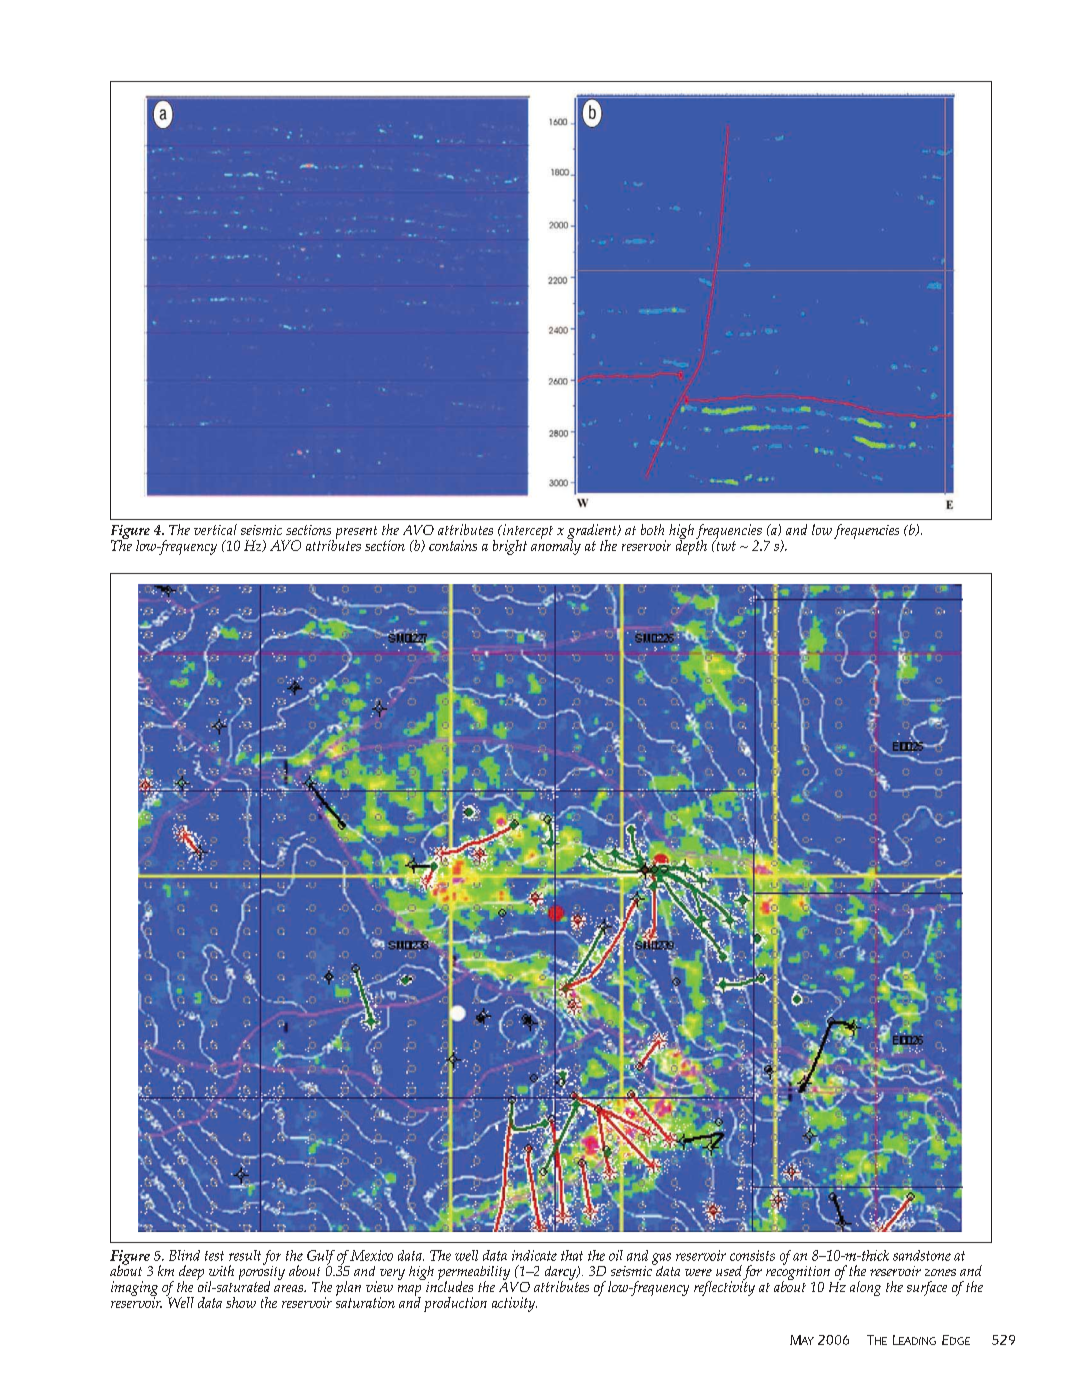 This screenshot has width=1070, height=1385. What do you see at coordinates (922, 1255) in the screenshot?
I see `sandstone` at bounding box center [922, 1255].
